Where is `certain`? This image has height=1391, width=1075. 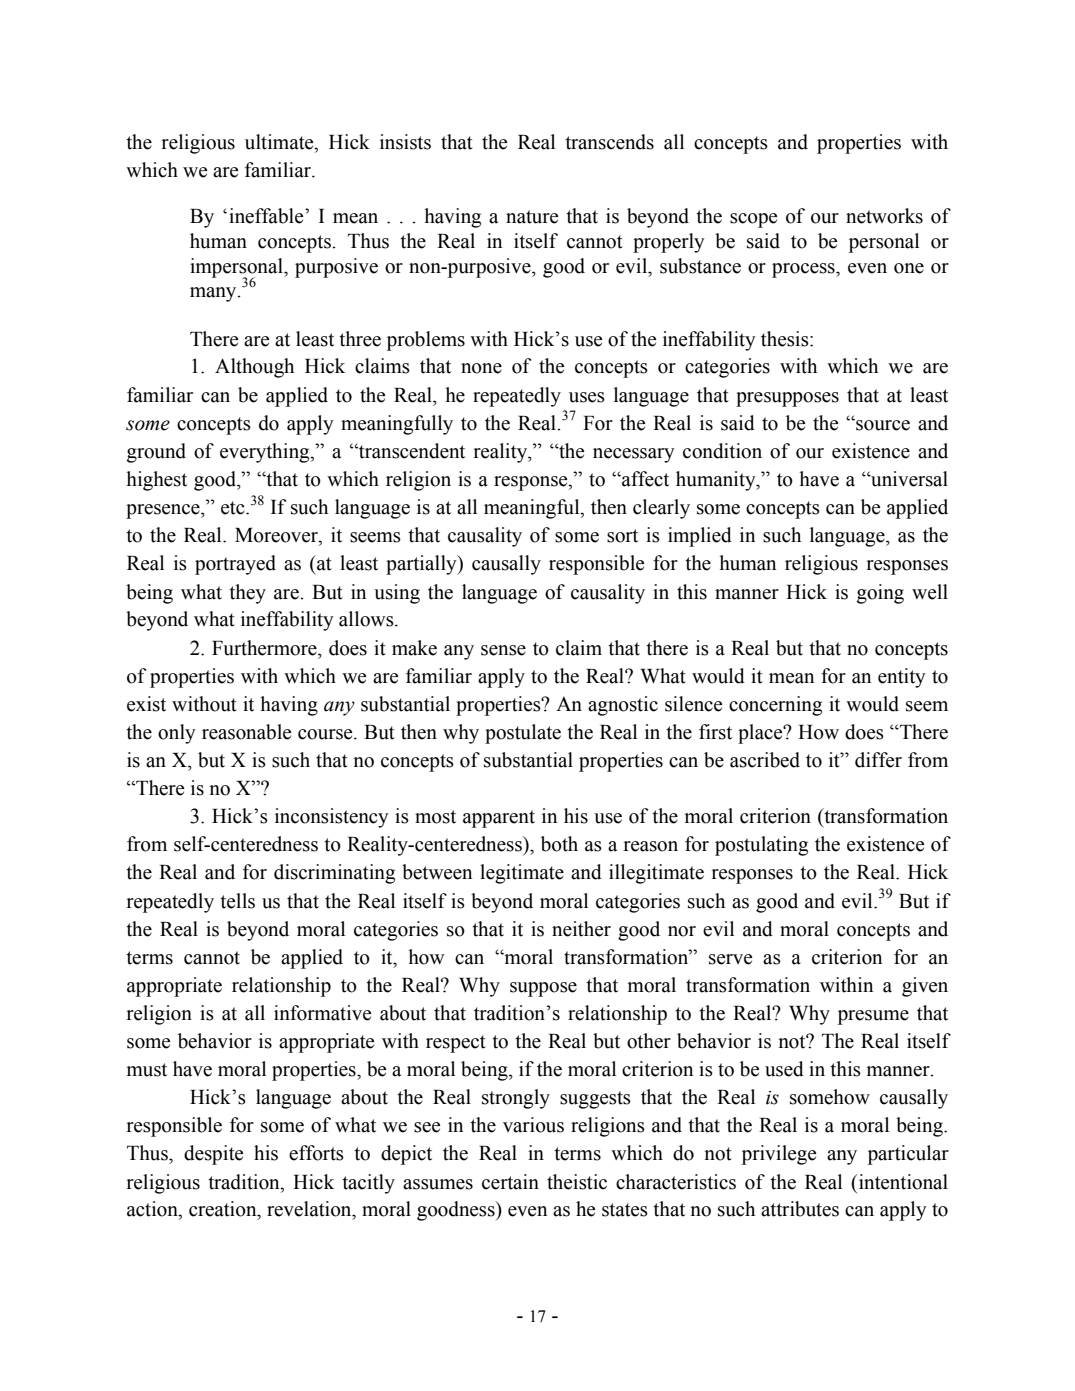
certain is located at coordinates (510, 1182).
